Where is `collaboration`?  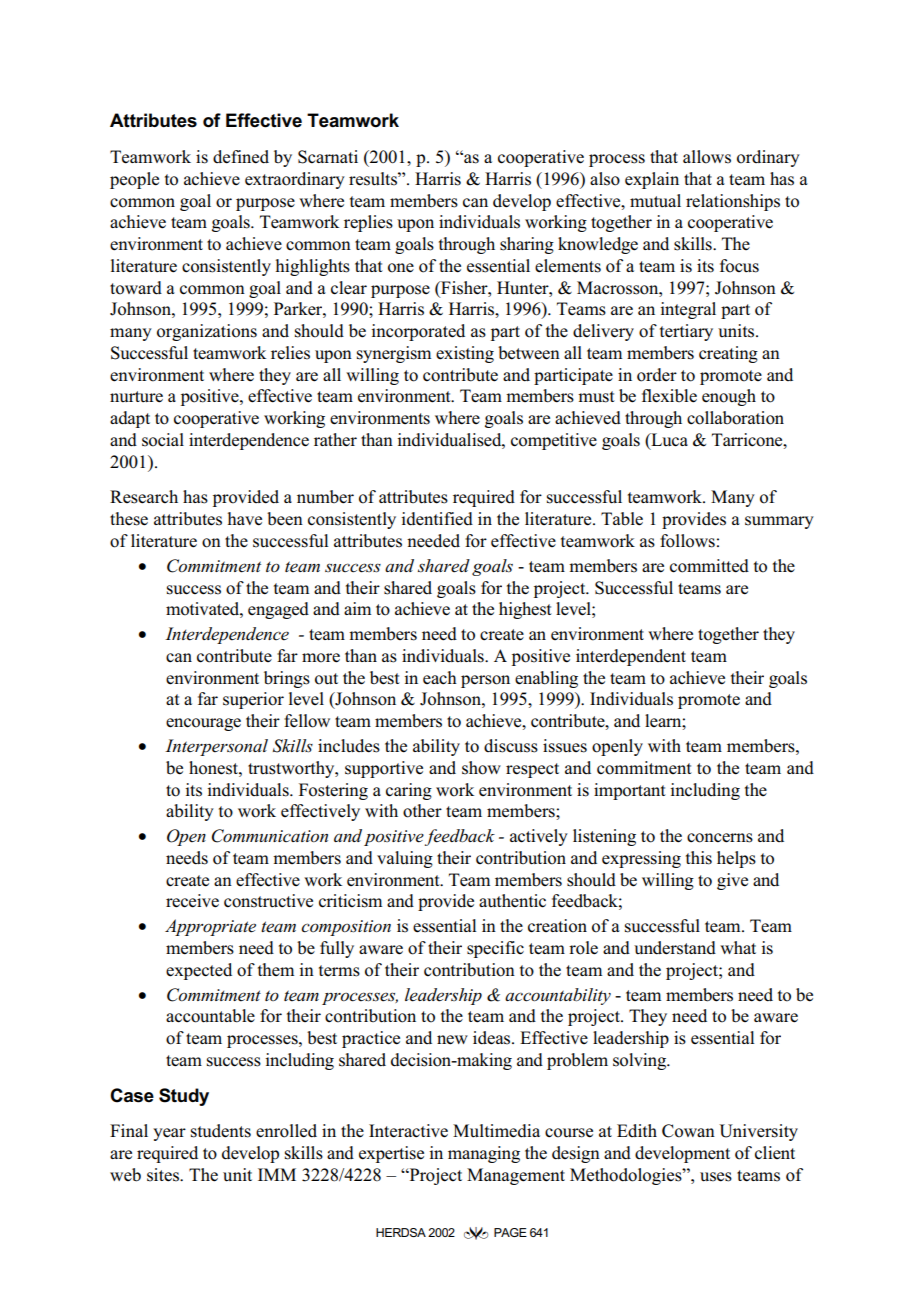
collaboration is located at coordinates (735, 418).
